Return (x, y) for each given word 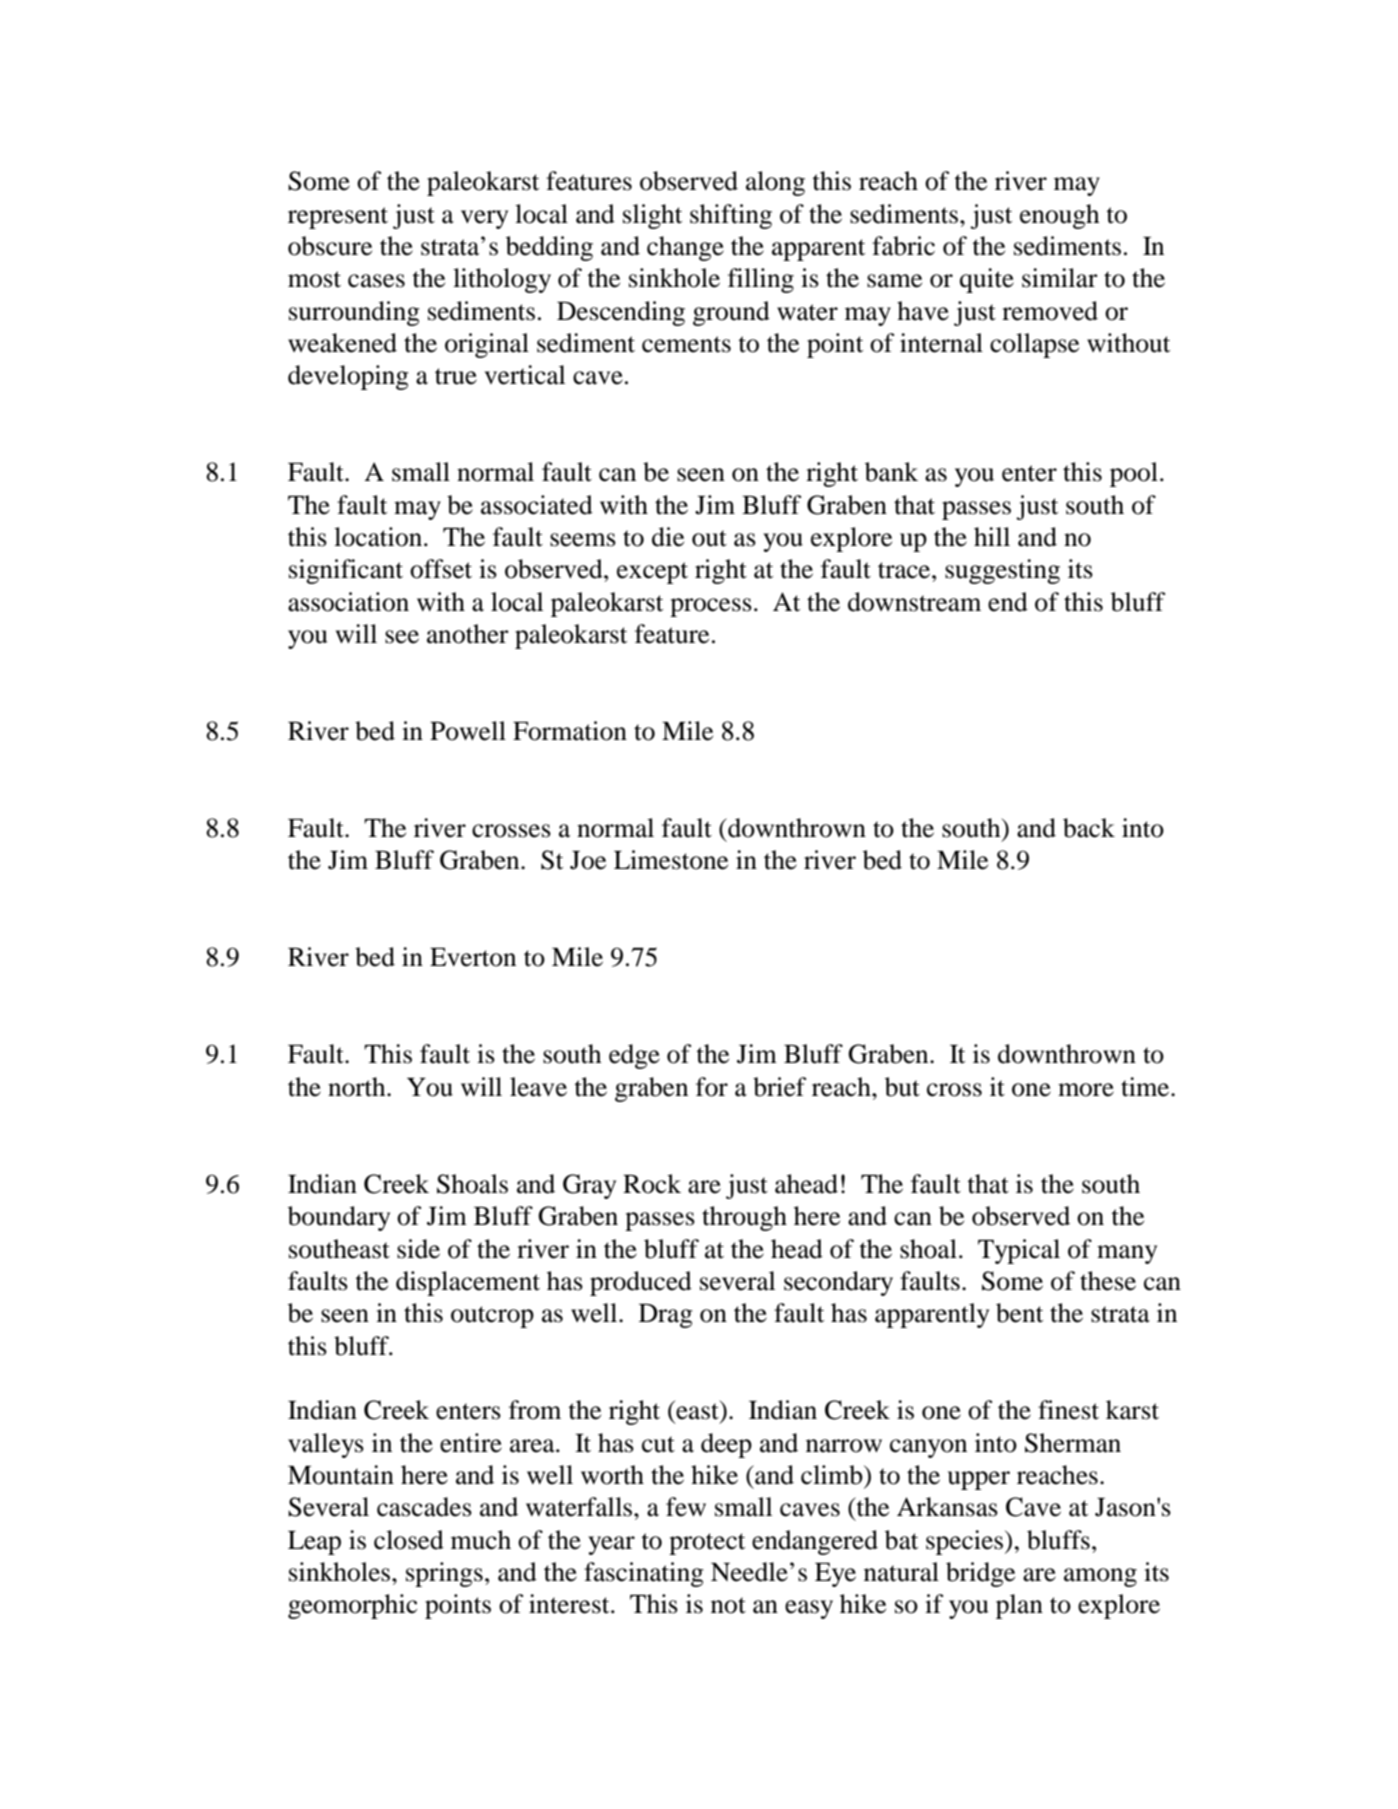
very (484, 219)
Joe (588, 860)
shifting (731, 216)
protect (707, 1544)
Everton (473, 957)
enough (1060, 216)
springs (444, 1574)
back (1089, 828)
